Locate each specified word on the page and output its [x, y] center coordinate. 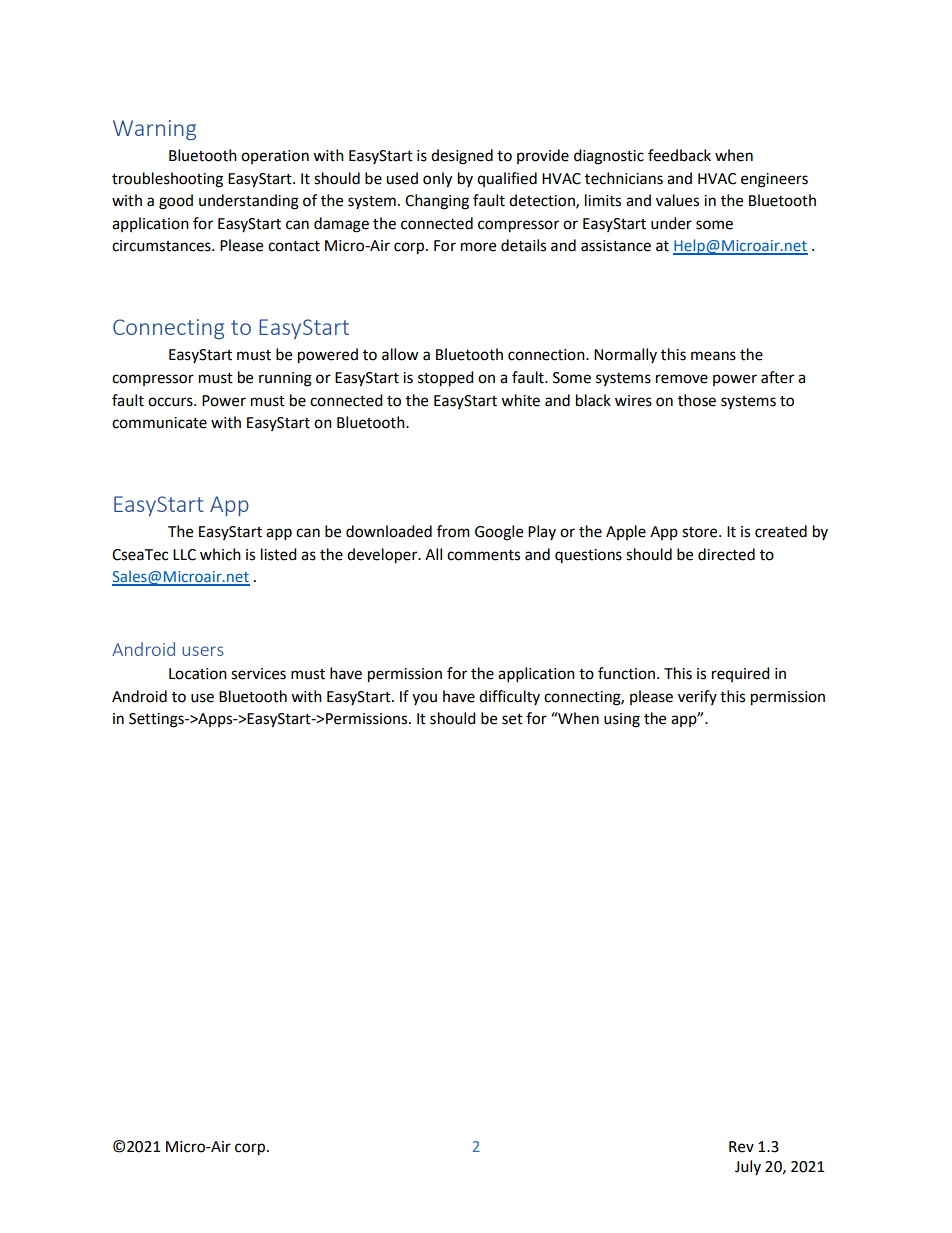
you [424, 699]
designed [462, 157]
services [258, 674]
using [622, 720]
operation [275, 157]
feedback [679, 155]
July [748, 1167]
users [203, 651]
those [697, 400]
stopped [446, 379]
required [741, 674]
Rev [741, 1147]
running [285, 379]
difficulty [509, 697]
